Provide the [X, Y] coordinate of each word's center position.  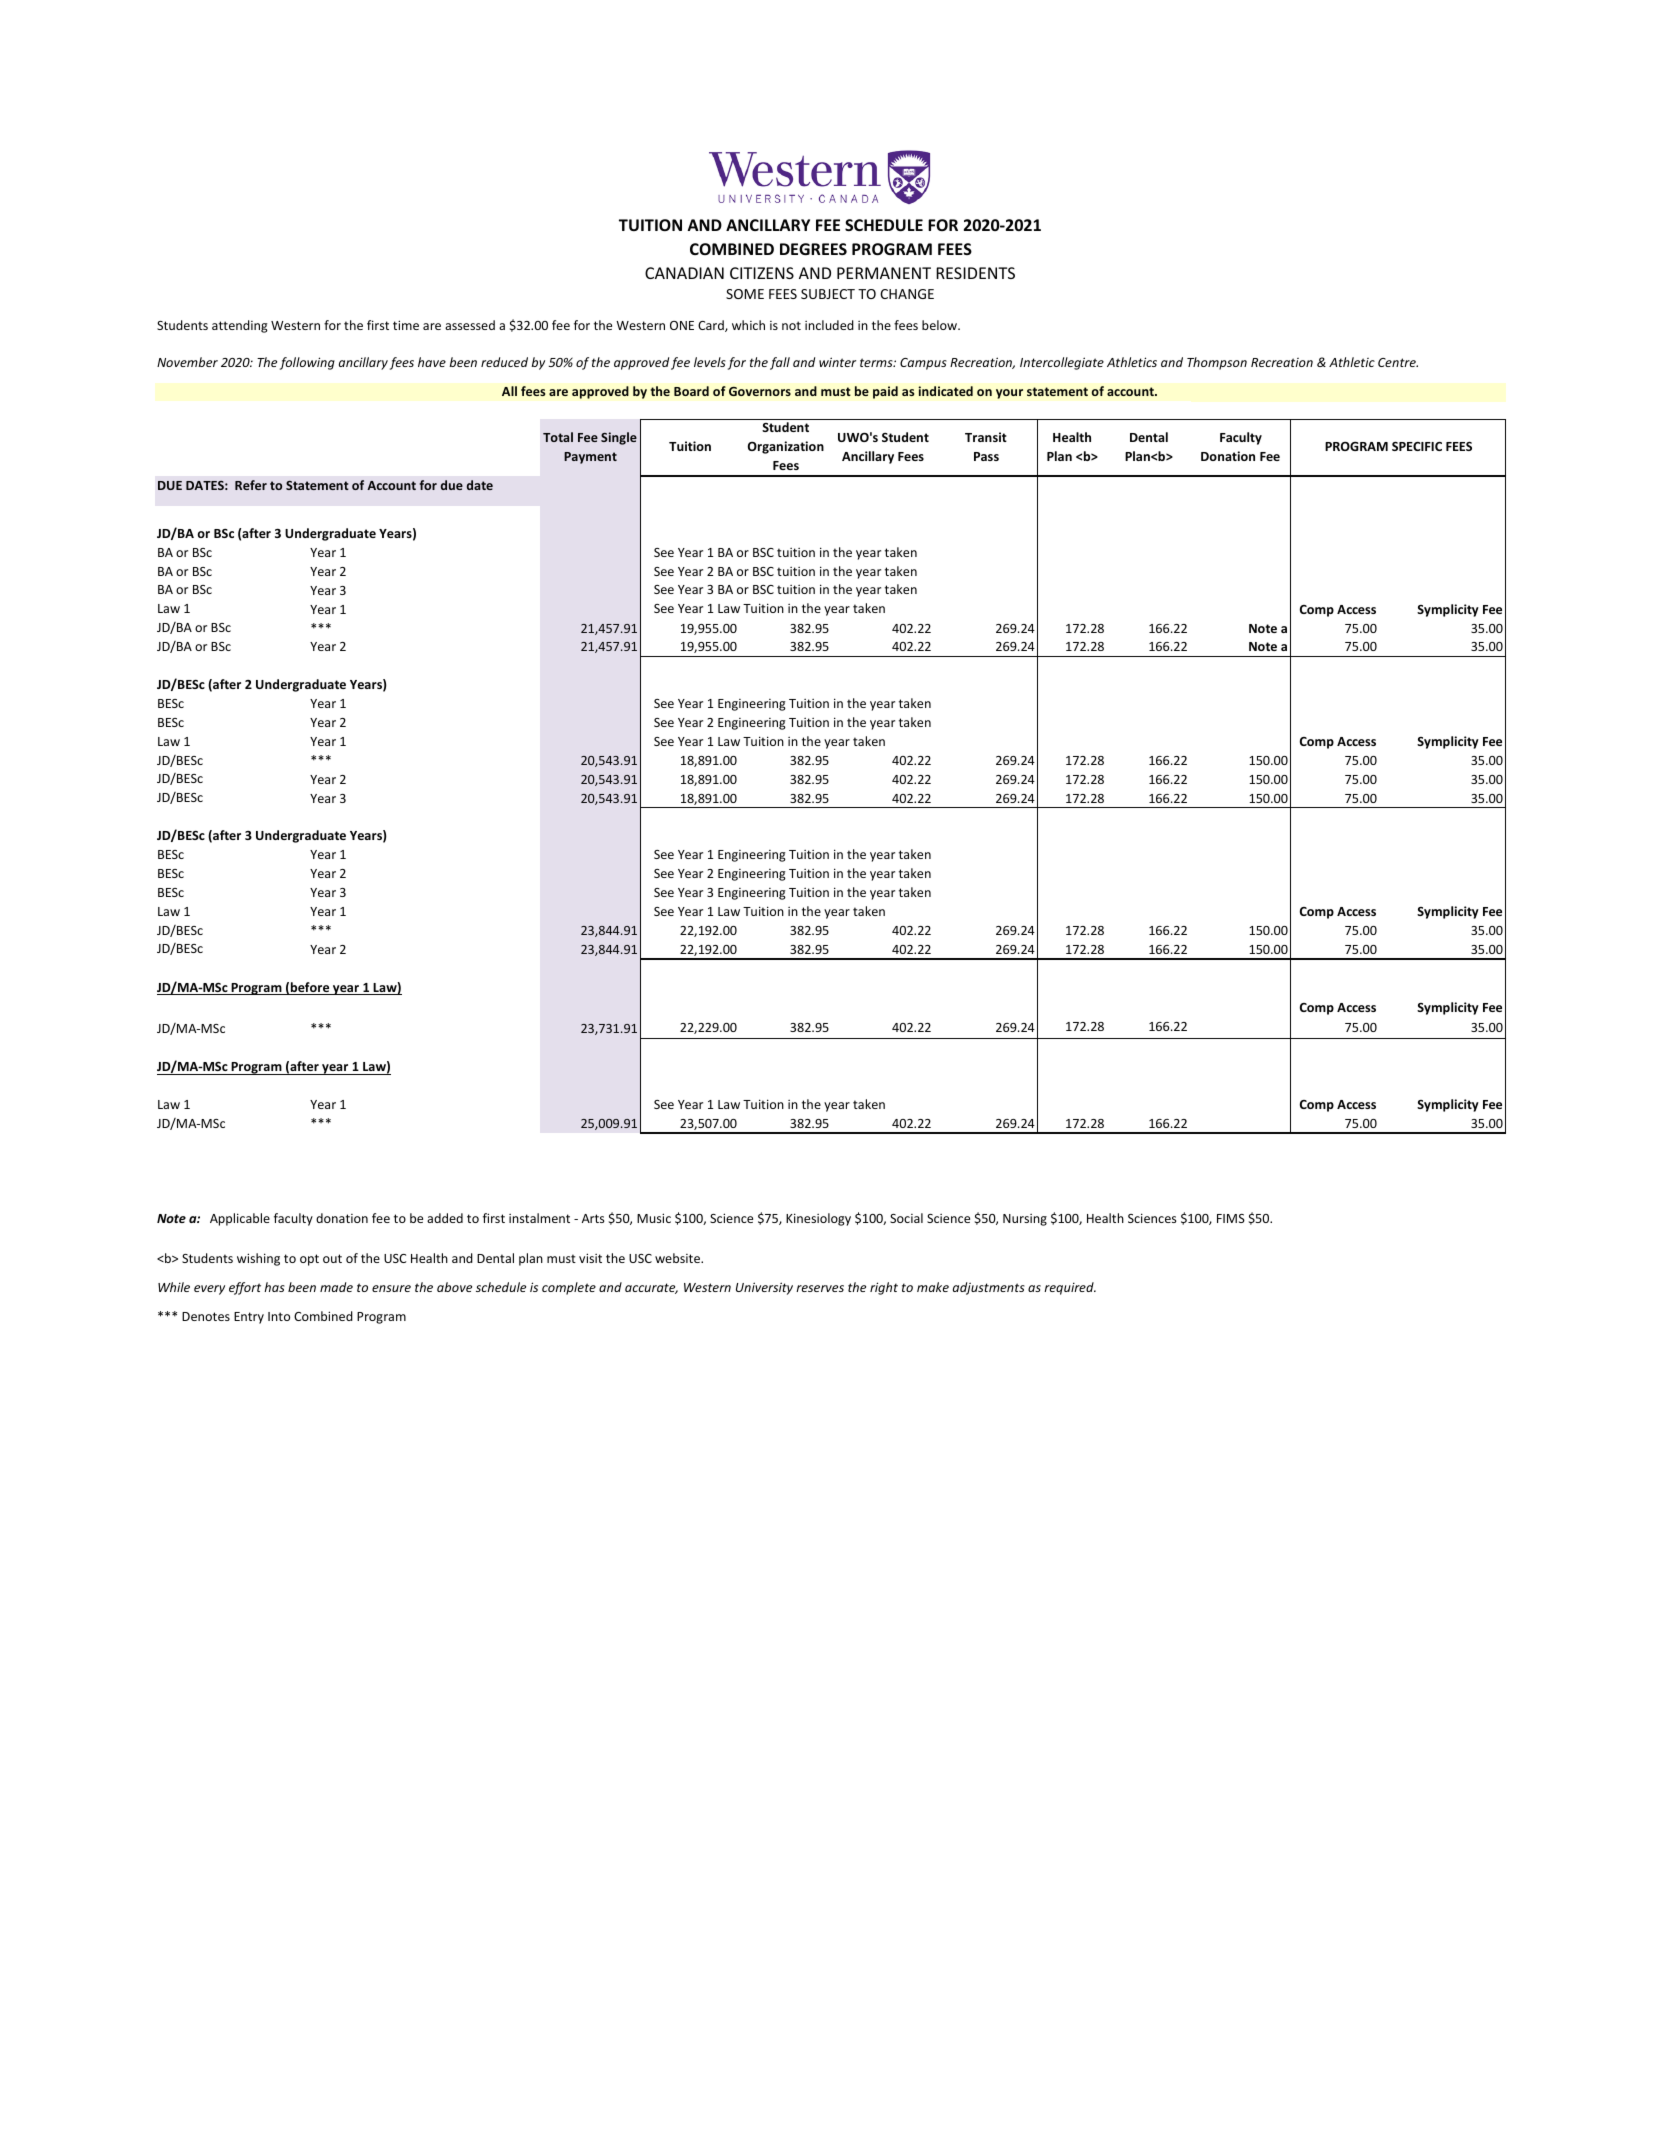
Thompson [1217, 363]
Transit [986, 437]
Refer [251, 485]
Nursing [1025, 1220]
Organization [786, 447]
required [1070, 1288]
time [406, 325]
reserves [820, 1288]
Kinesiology [818, 1219]
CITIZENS [762, 273]
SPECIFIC [1417, 446]
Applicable [240, 1219]
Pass [986, 456]
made [336, 1287]
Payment [590, 458]
